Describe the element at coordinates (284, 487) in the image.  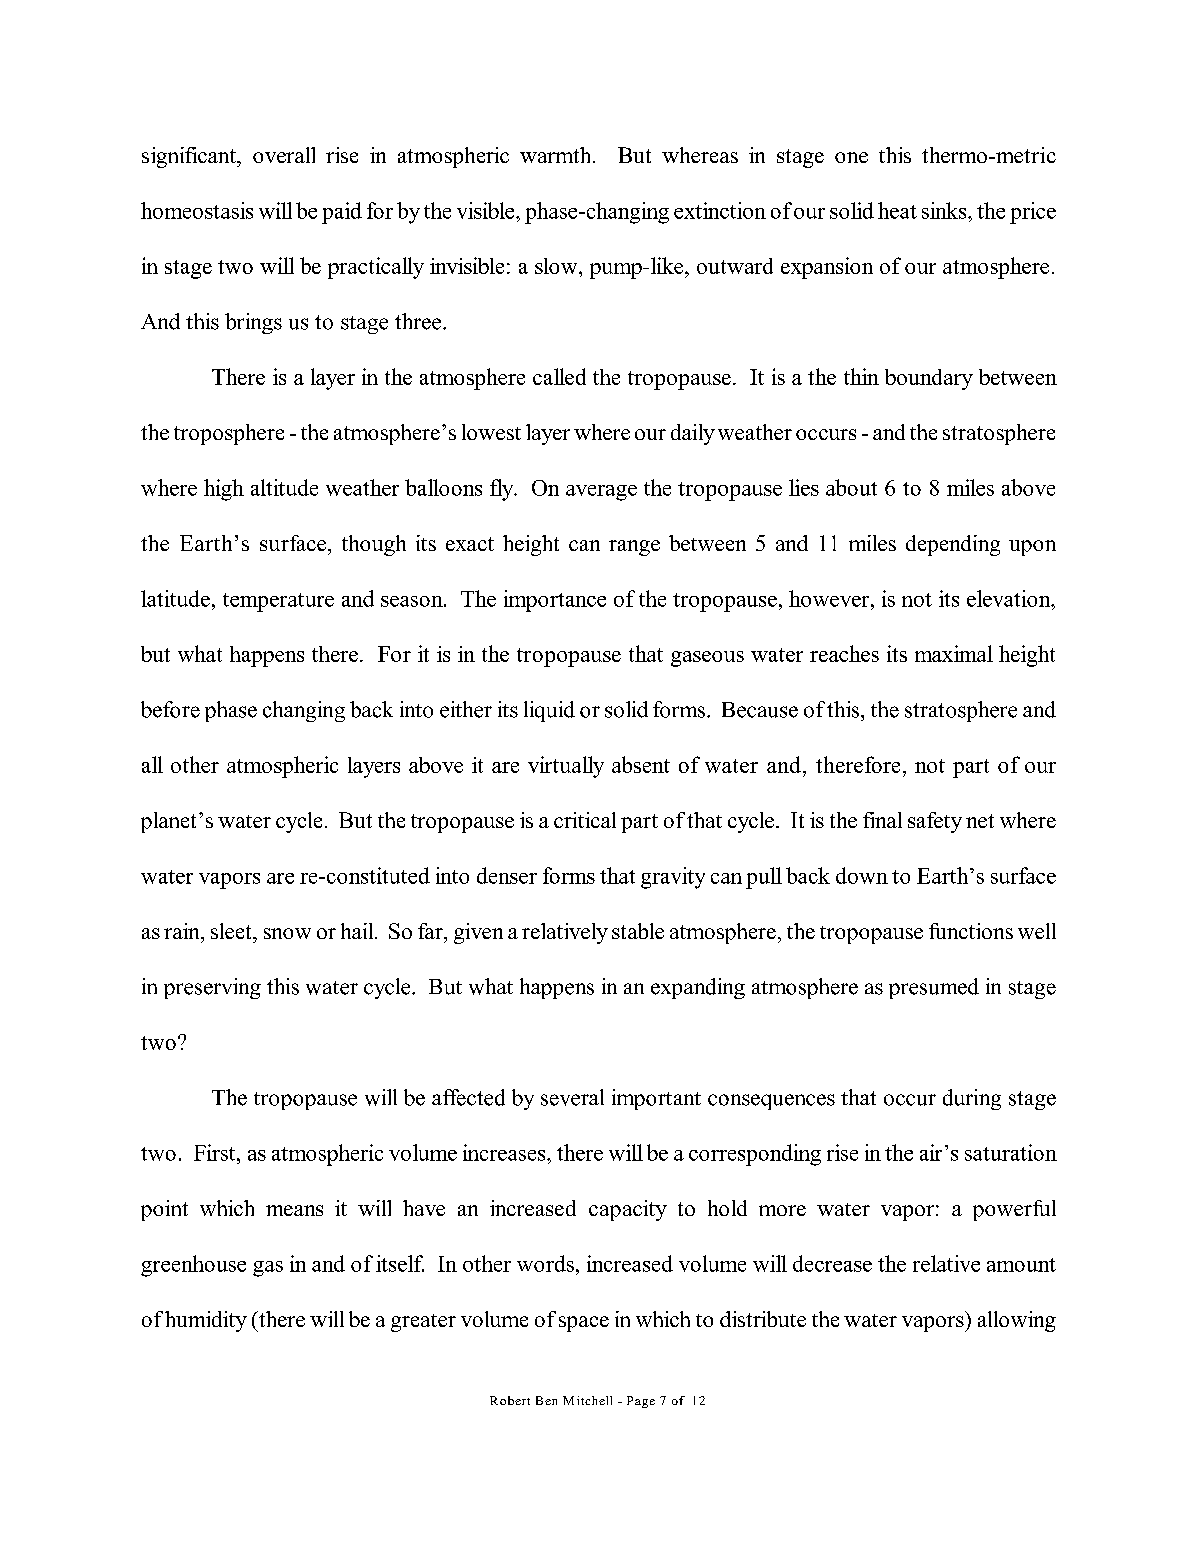
I see `altitude` at that location.
